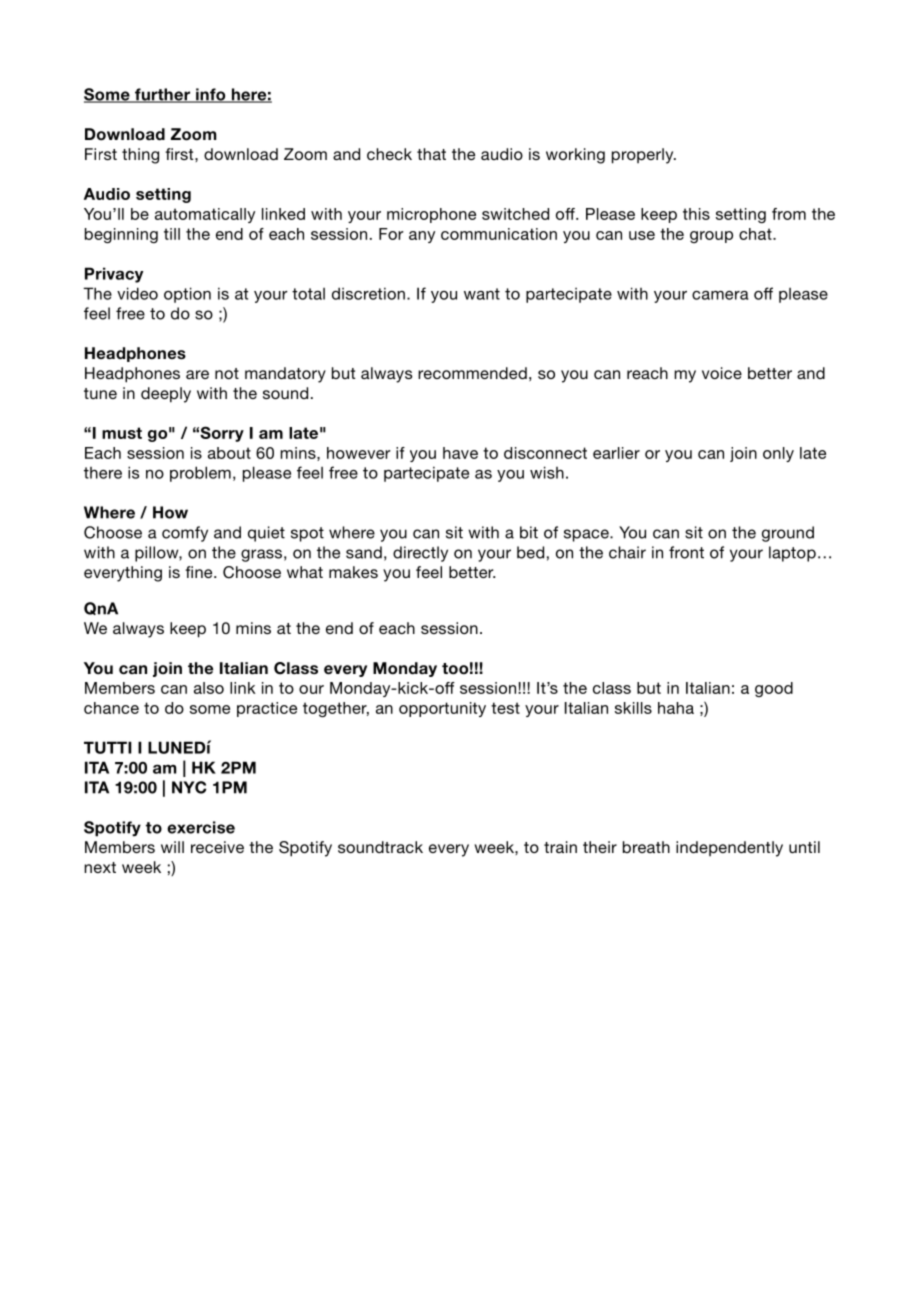  I want to click on have, so click(460, 453).
